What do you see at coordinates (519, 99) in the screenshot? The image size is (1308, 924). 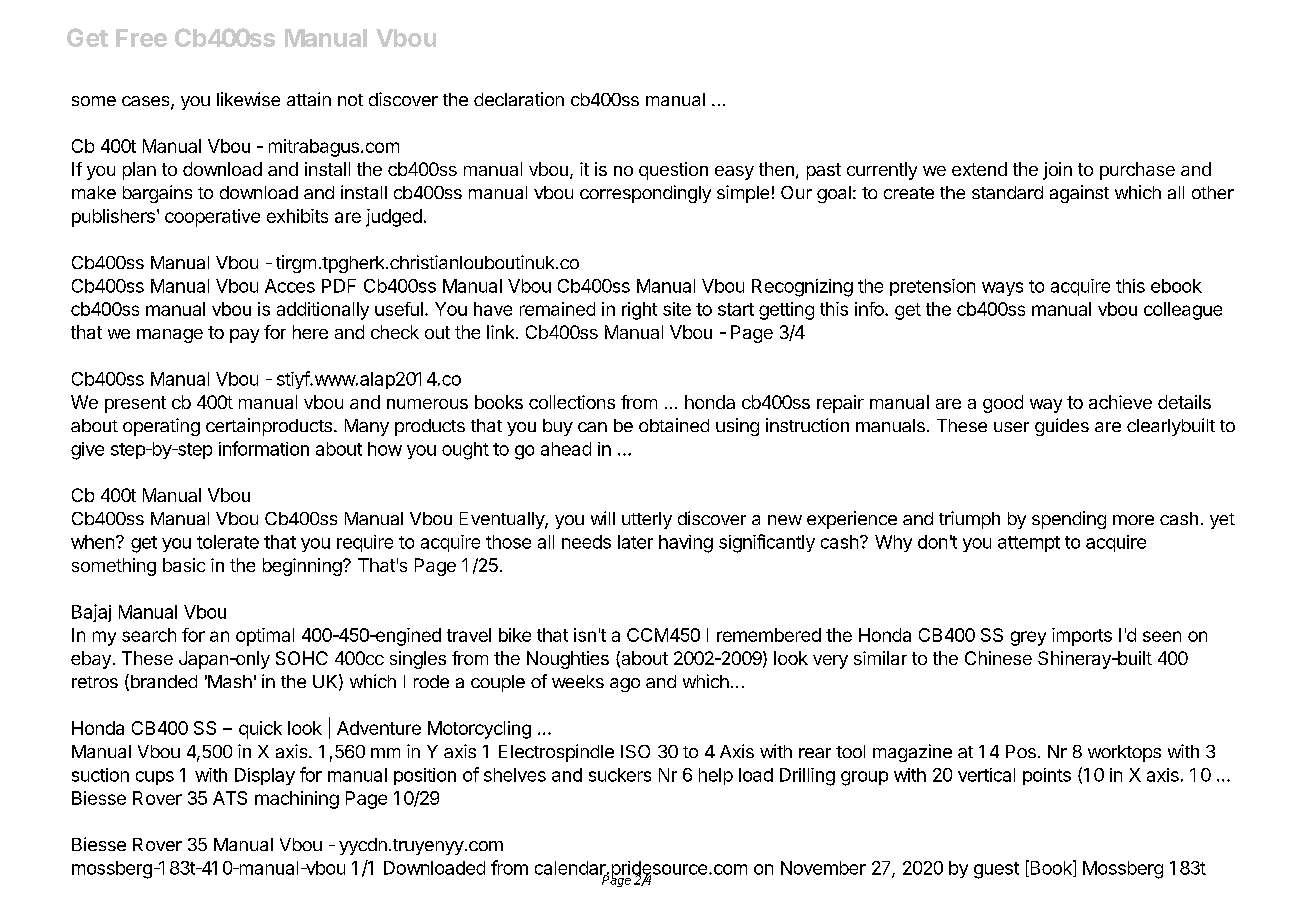 I see `declaration` at bounding box center [519, 99].
